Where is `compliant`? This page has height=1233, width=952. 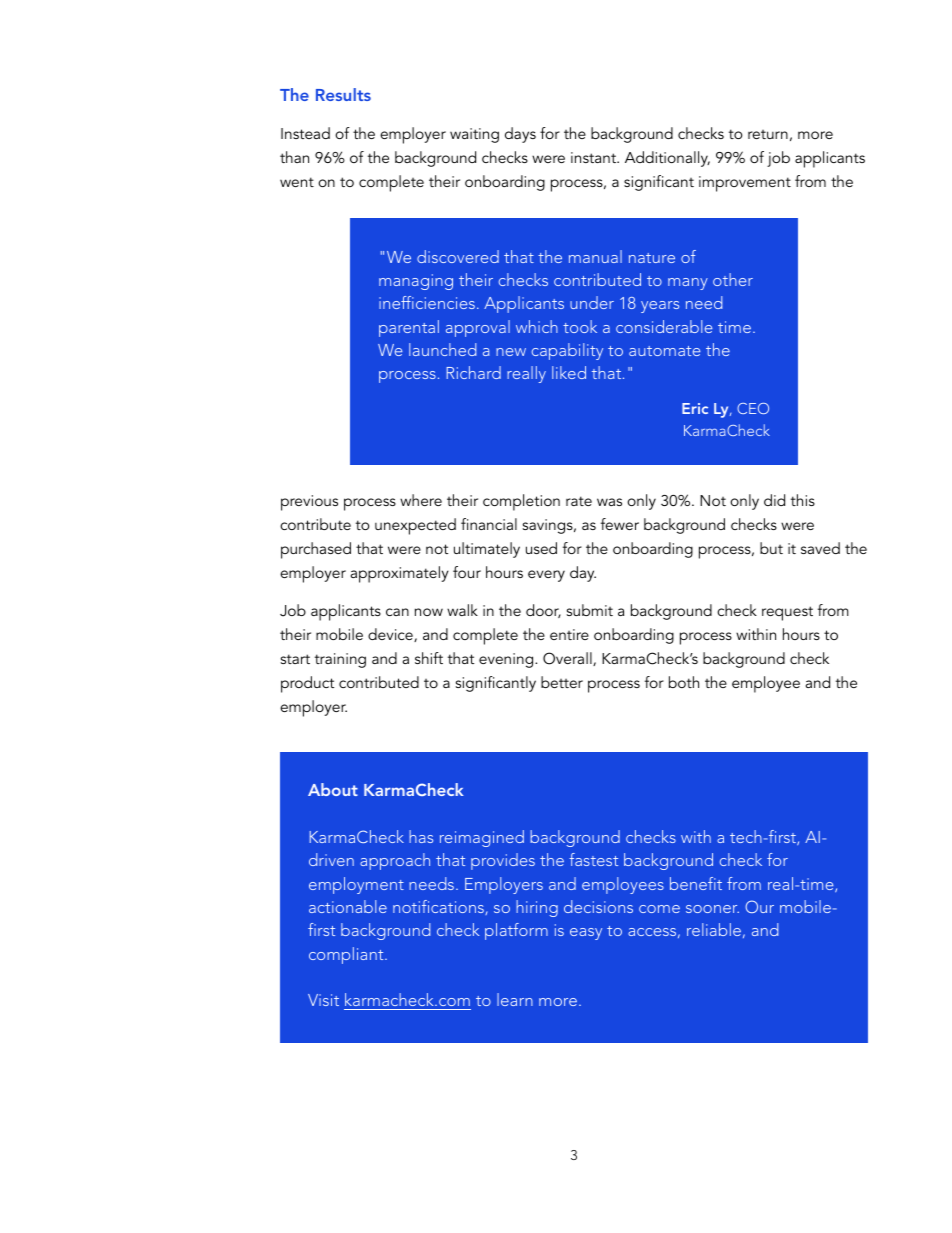
compliant is located at coordinates (347, 955).
